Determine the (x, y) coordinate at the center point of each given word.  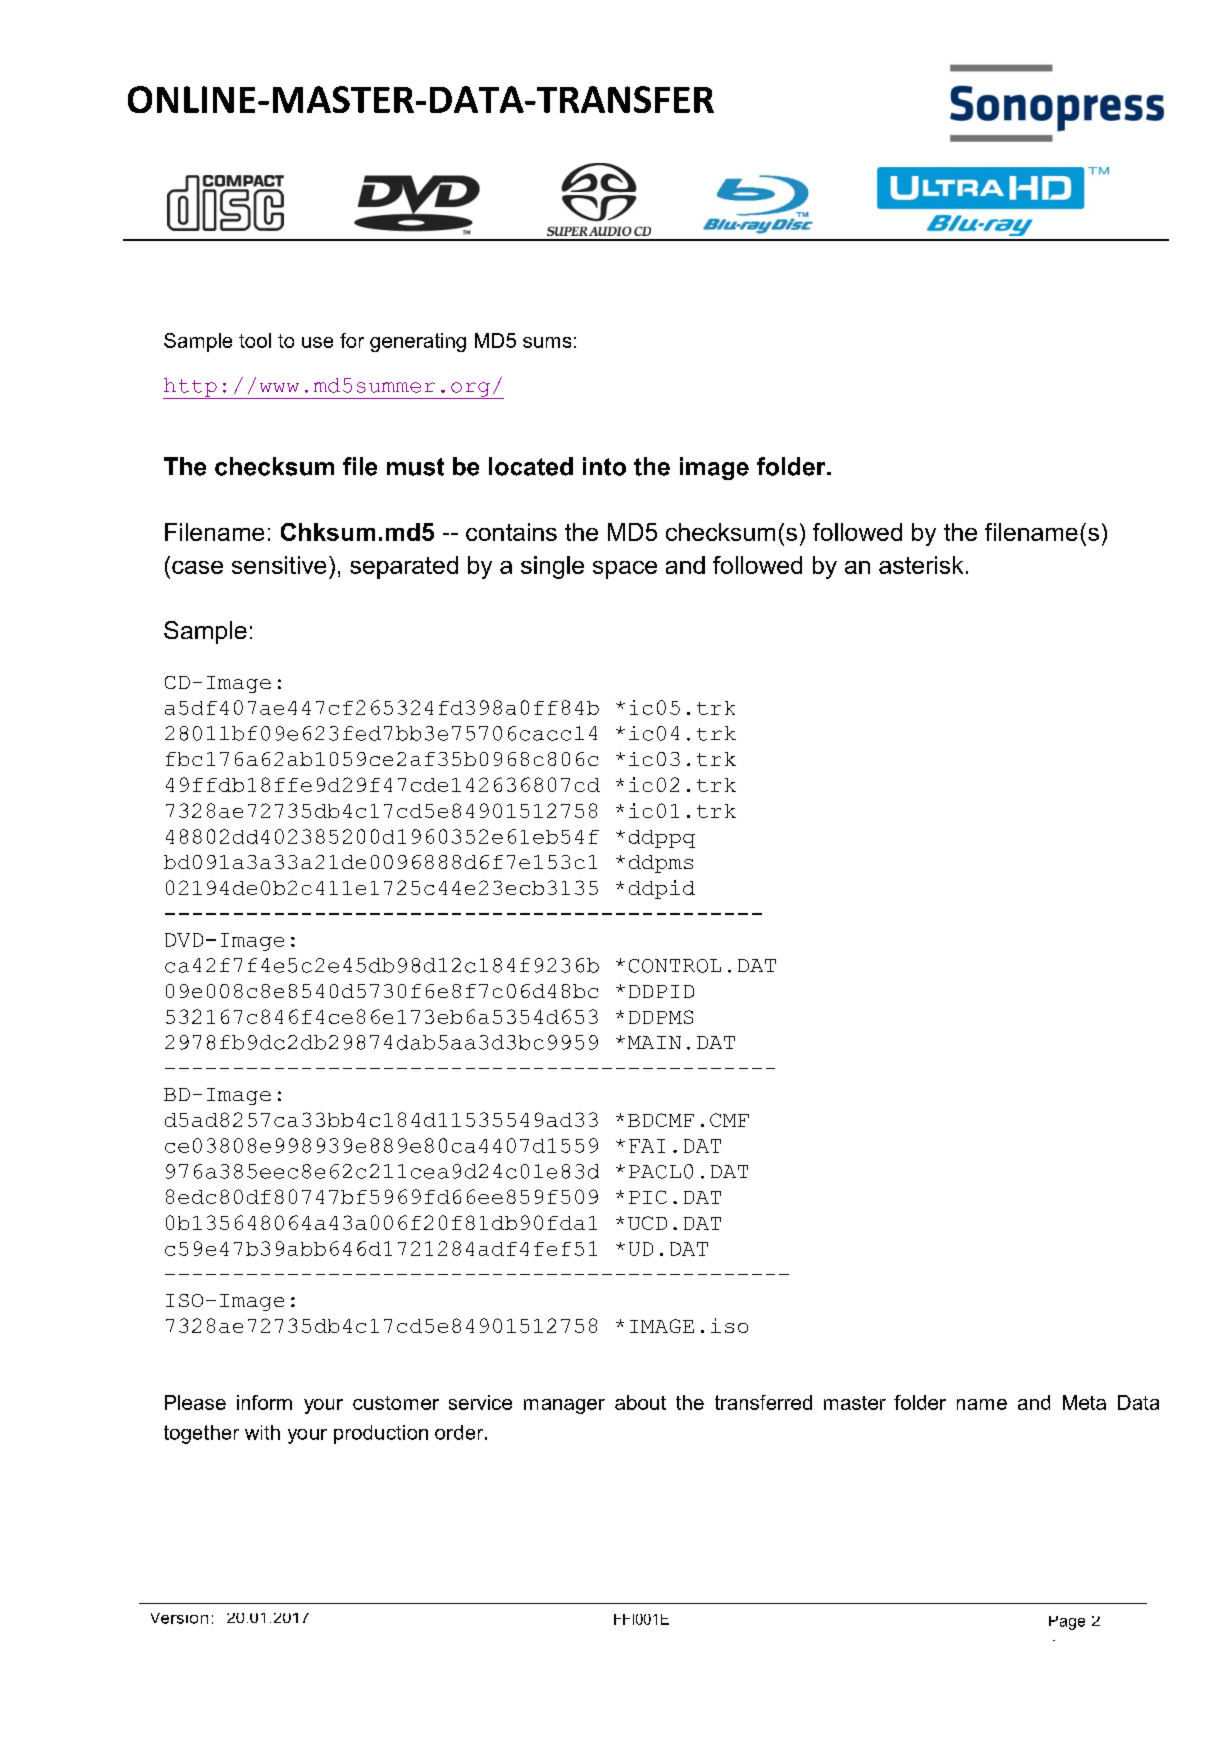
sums (547, 342)
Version (179, 1618)
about (640, 1402)
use (317, 342)
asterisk (921, 565)
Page (1067, 1623)
